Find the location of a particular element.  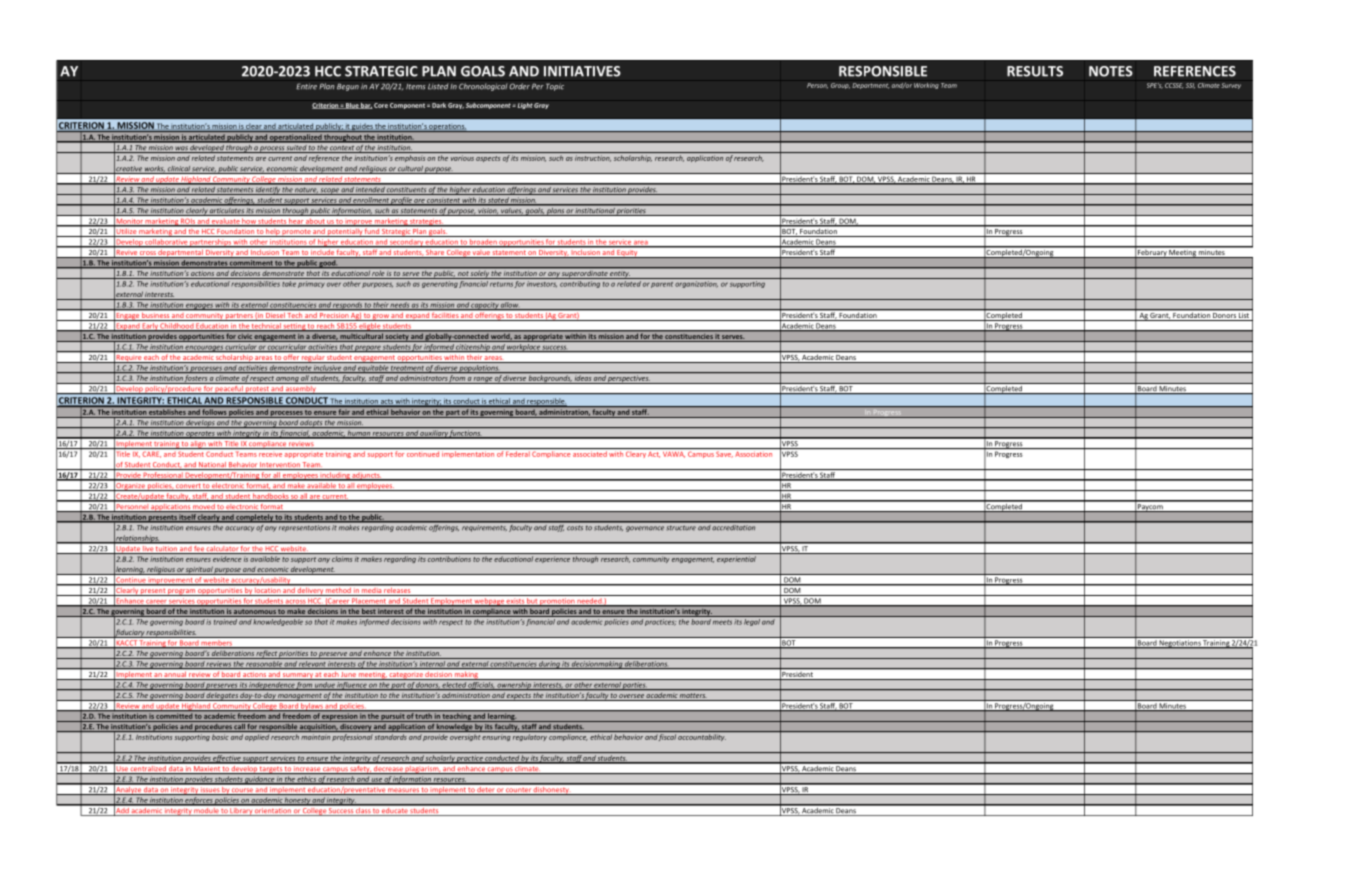

take is located at coordinates (289, 284).
